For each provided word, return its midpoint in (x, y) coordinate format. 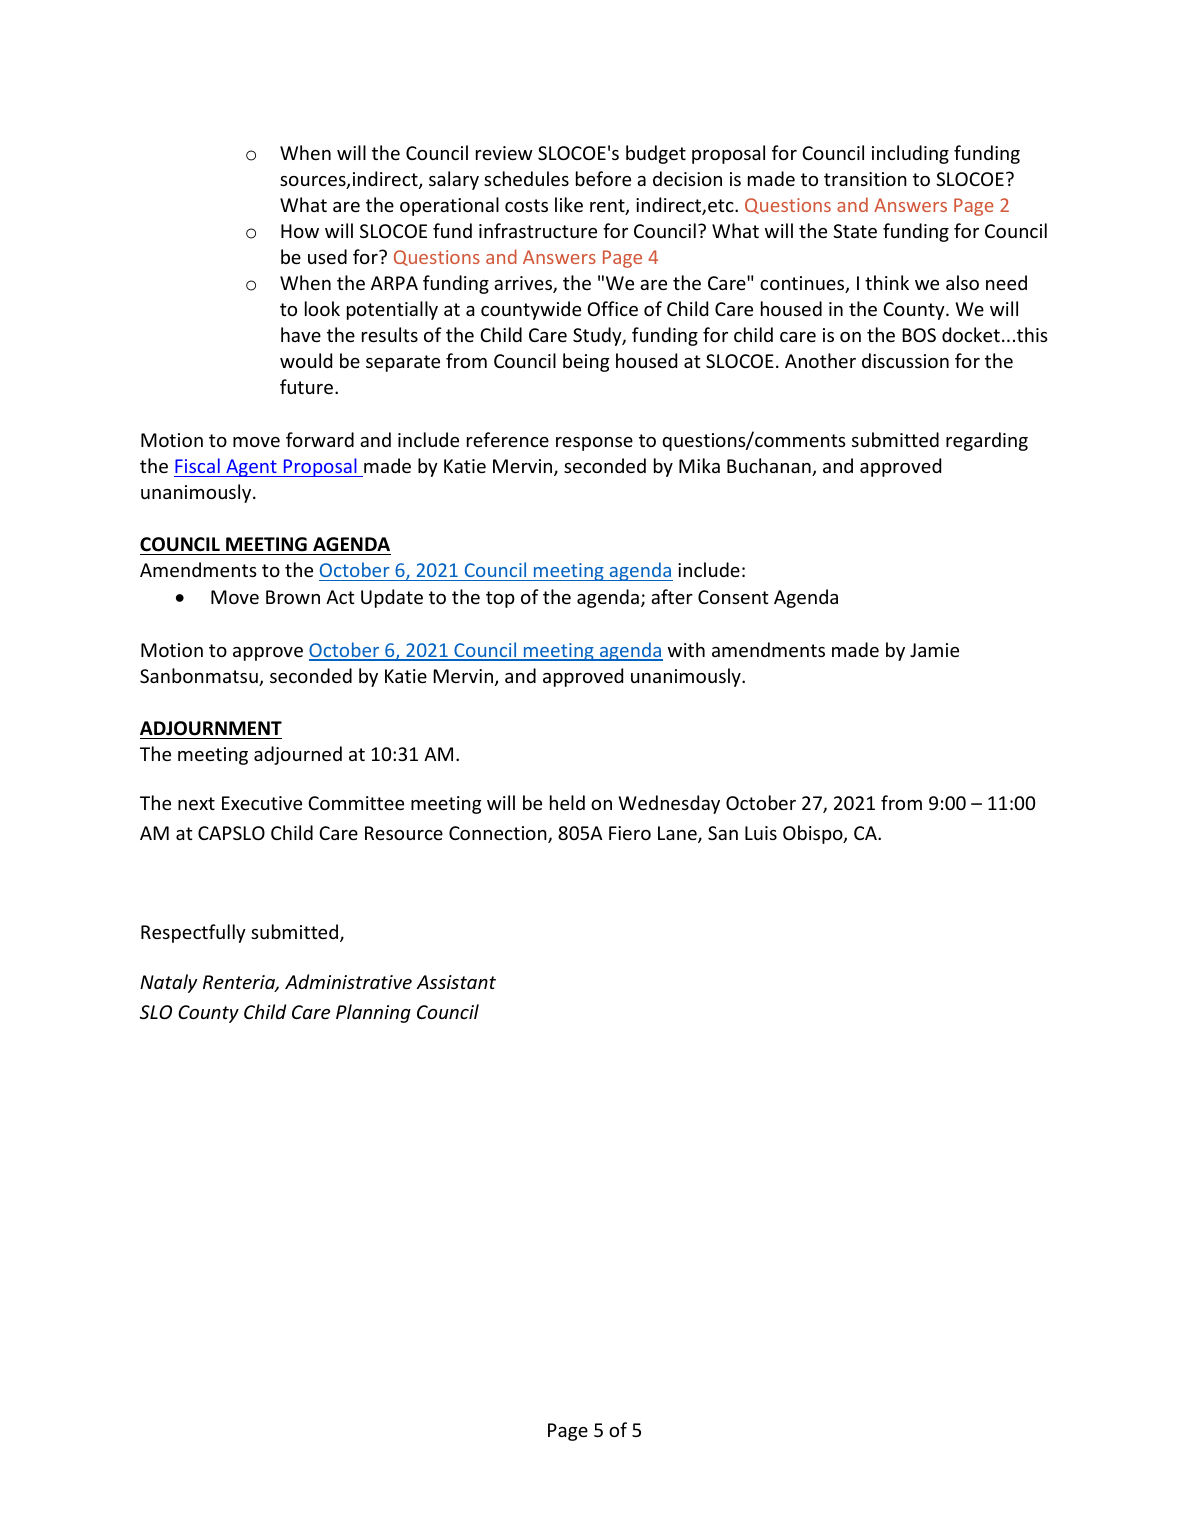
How (300, 231)
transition (865, 179)
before (603, 178)
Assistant (456, 982)
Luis (761, 833)
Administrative (348, 981)
